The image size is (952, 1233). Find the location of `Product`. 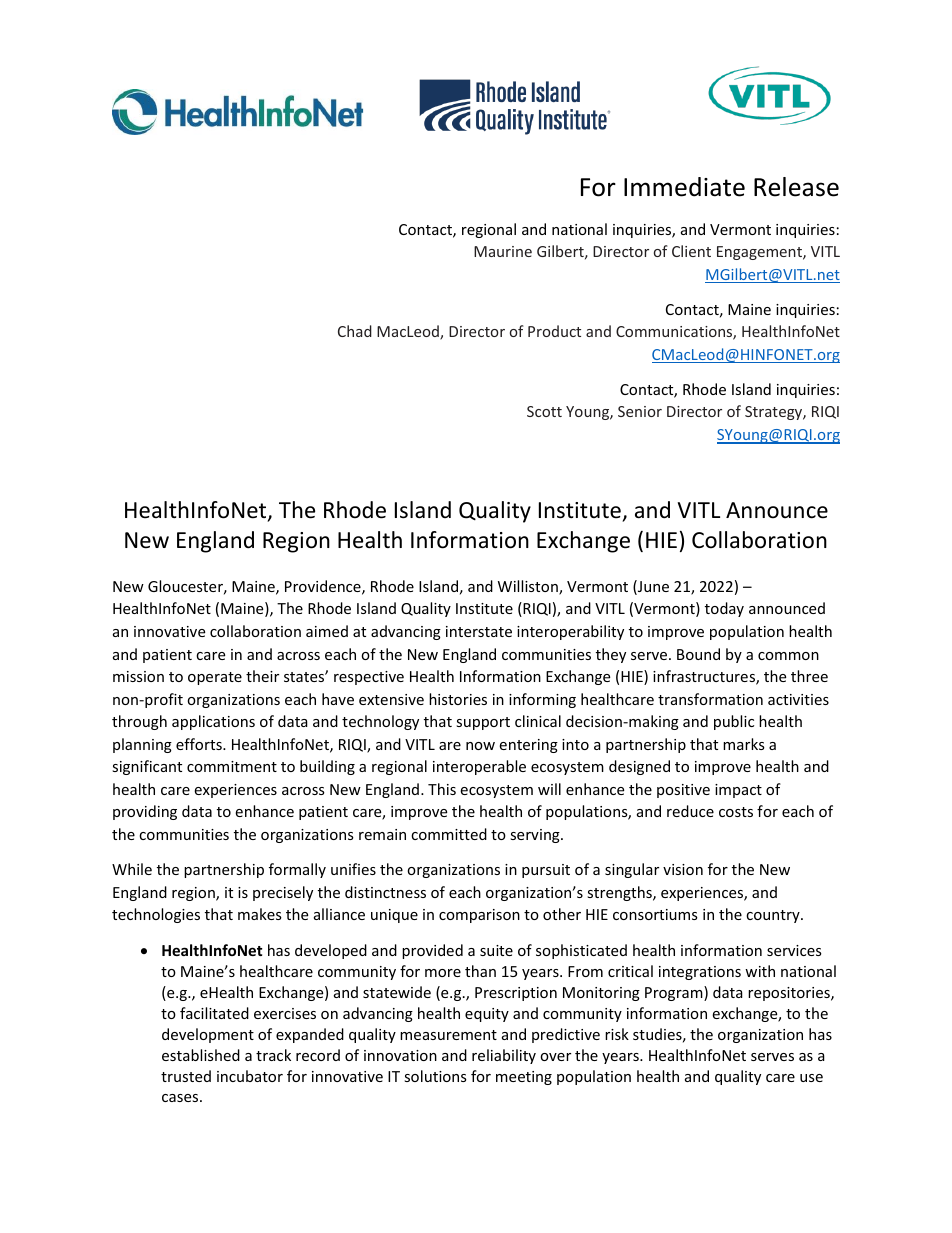

Product is located at coordinates (554, 331).
